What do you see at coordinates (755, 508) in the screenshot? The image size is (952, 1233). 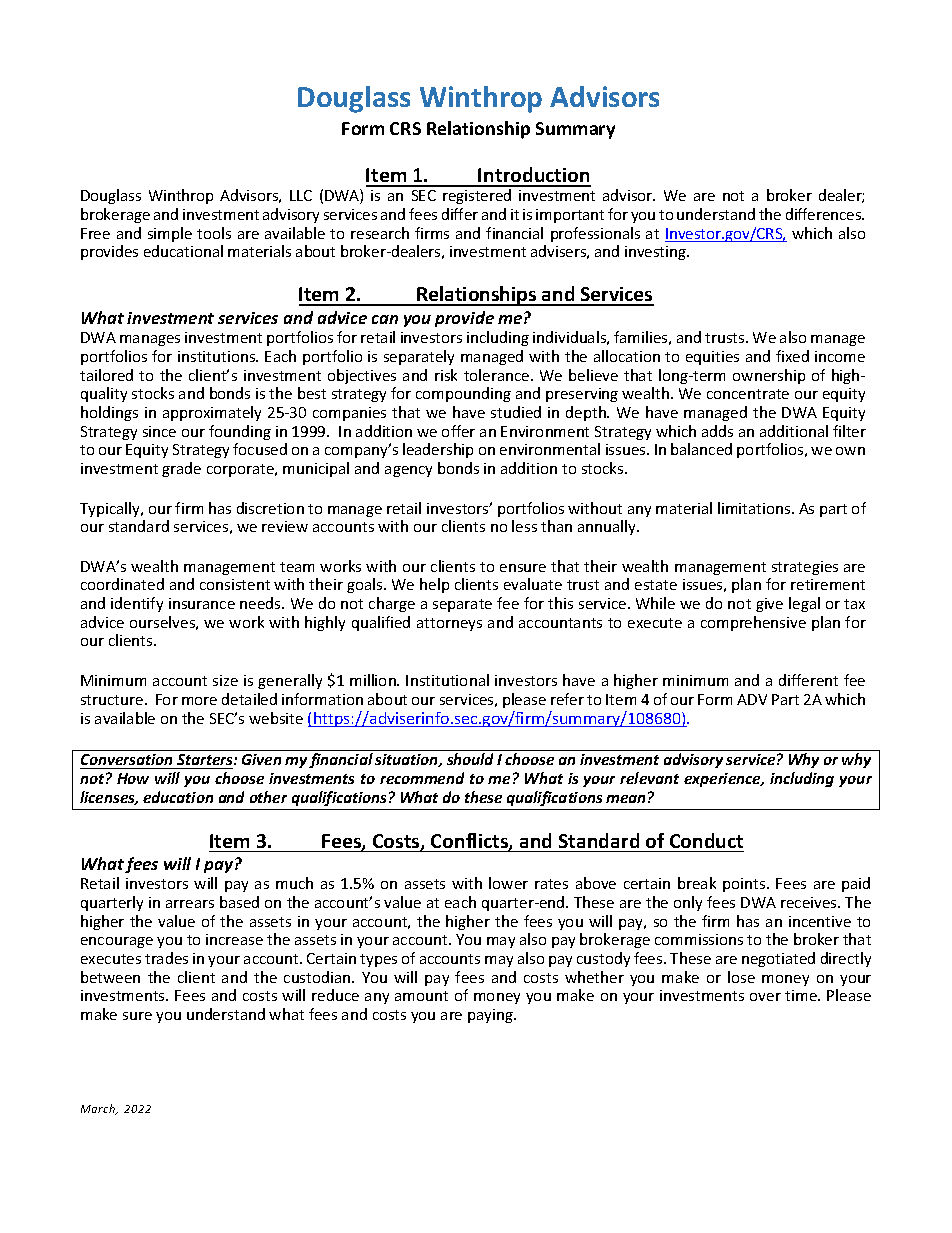 I see `limitations` at bounding box center [755, 508].
